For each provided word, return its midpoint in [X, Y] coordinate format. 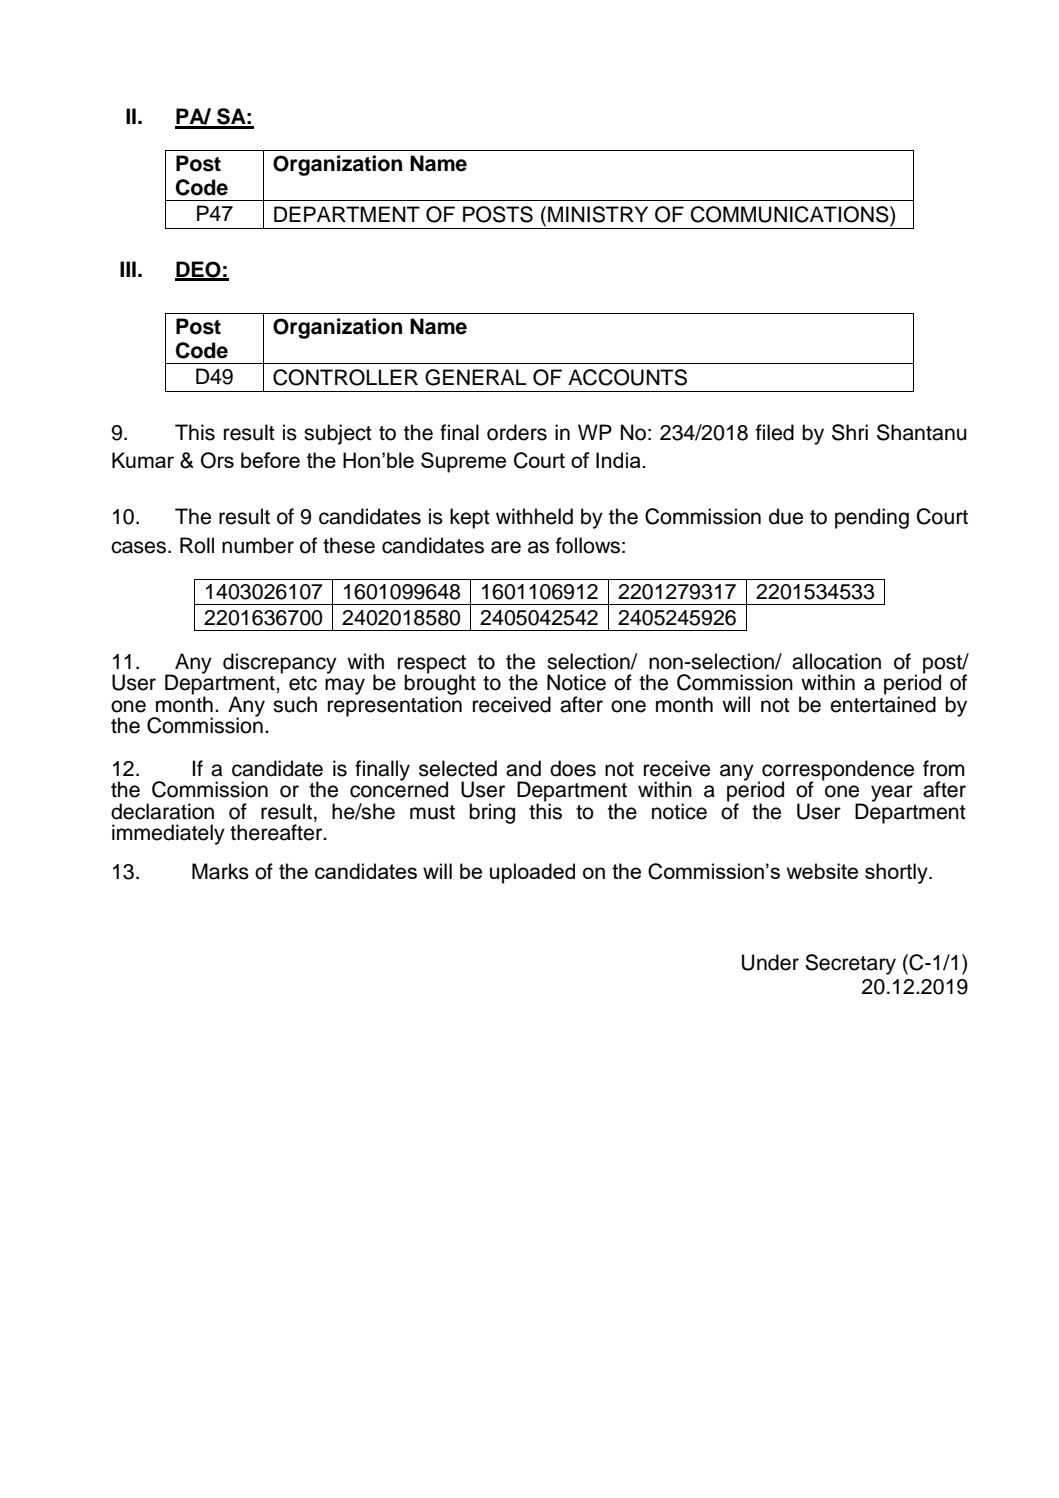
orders [517, 432]
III [128, 269]
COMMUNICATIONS [791, 214]
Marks [220, 871]
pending [872, 518]
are [506, 547]
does [573, 768]
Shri [850, 432]
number [258, 545]
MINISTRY [598, 214]
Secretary [850, 964]
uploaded [532, 873]
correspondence [838, 771]
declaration [162, 811]
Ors [217, 460]
